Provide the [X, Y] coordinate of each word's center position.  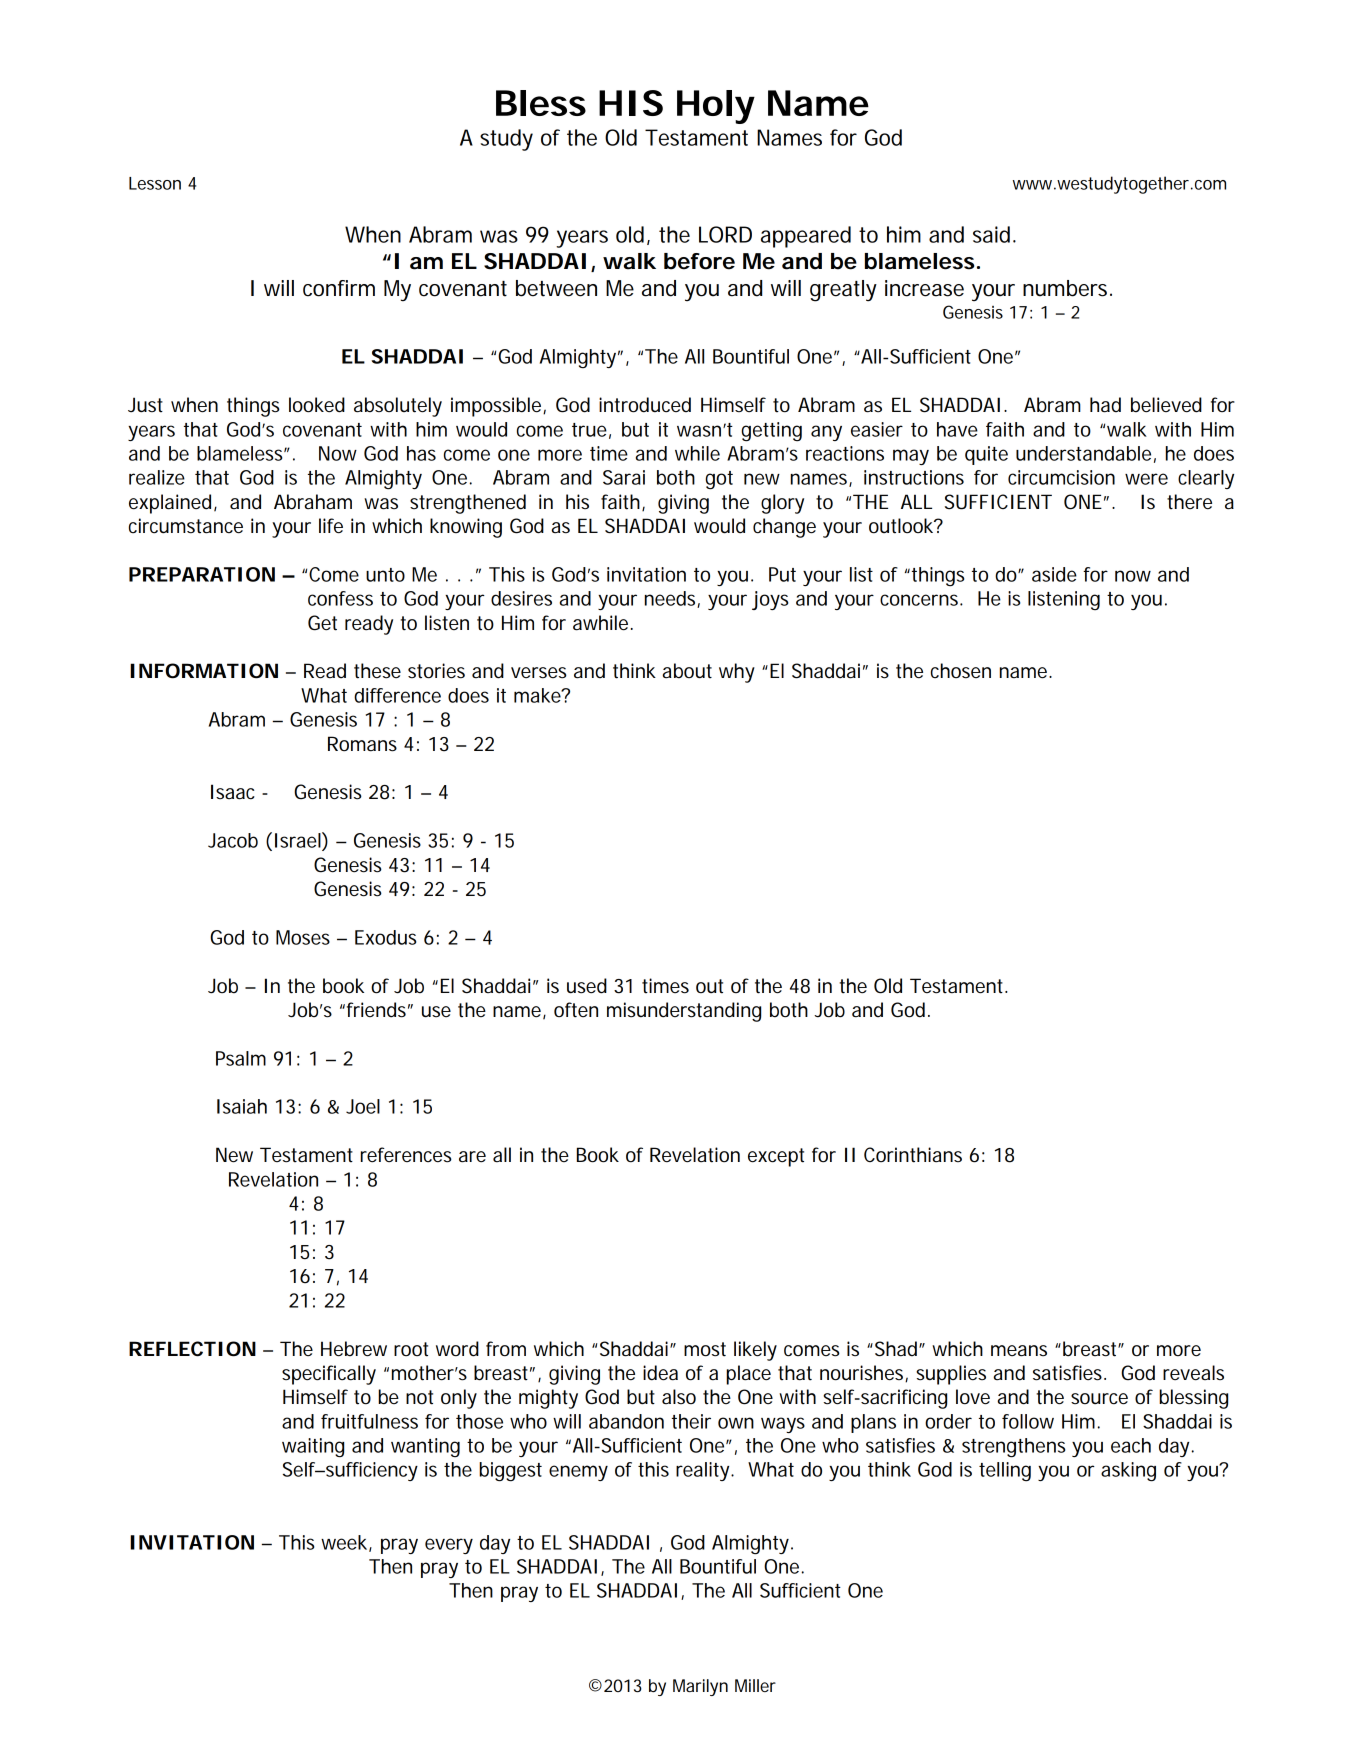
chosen [961, 671]
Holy [716, 107]
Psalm [241, 1058]
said [993, 234]
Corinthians [913, 1155]
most [705, 1349]
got [719, 480]
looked [317, 405]
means [1019, 1351]
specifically [329, 1375]
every [449, 1546]
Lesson [155, 183]
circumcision [1061, 477]
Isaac [233, 792]
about [687, 671]
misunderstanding [684, 1012]
